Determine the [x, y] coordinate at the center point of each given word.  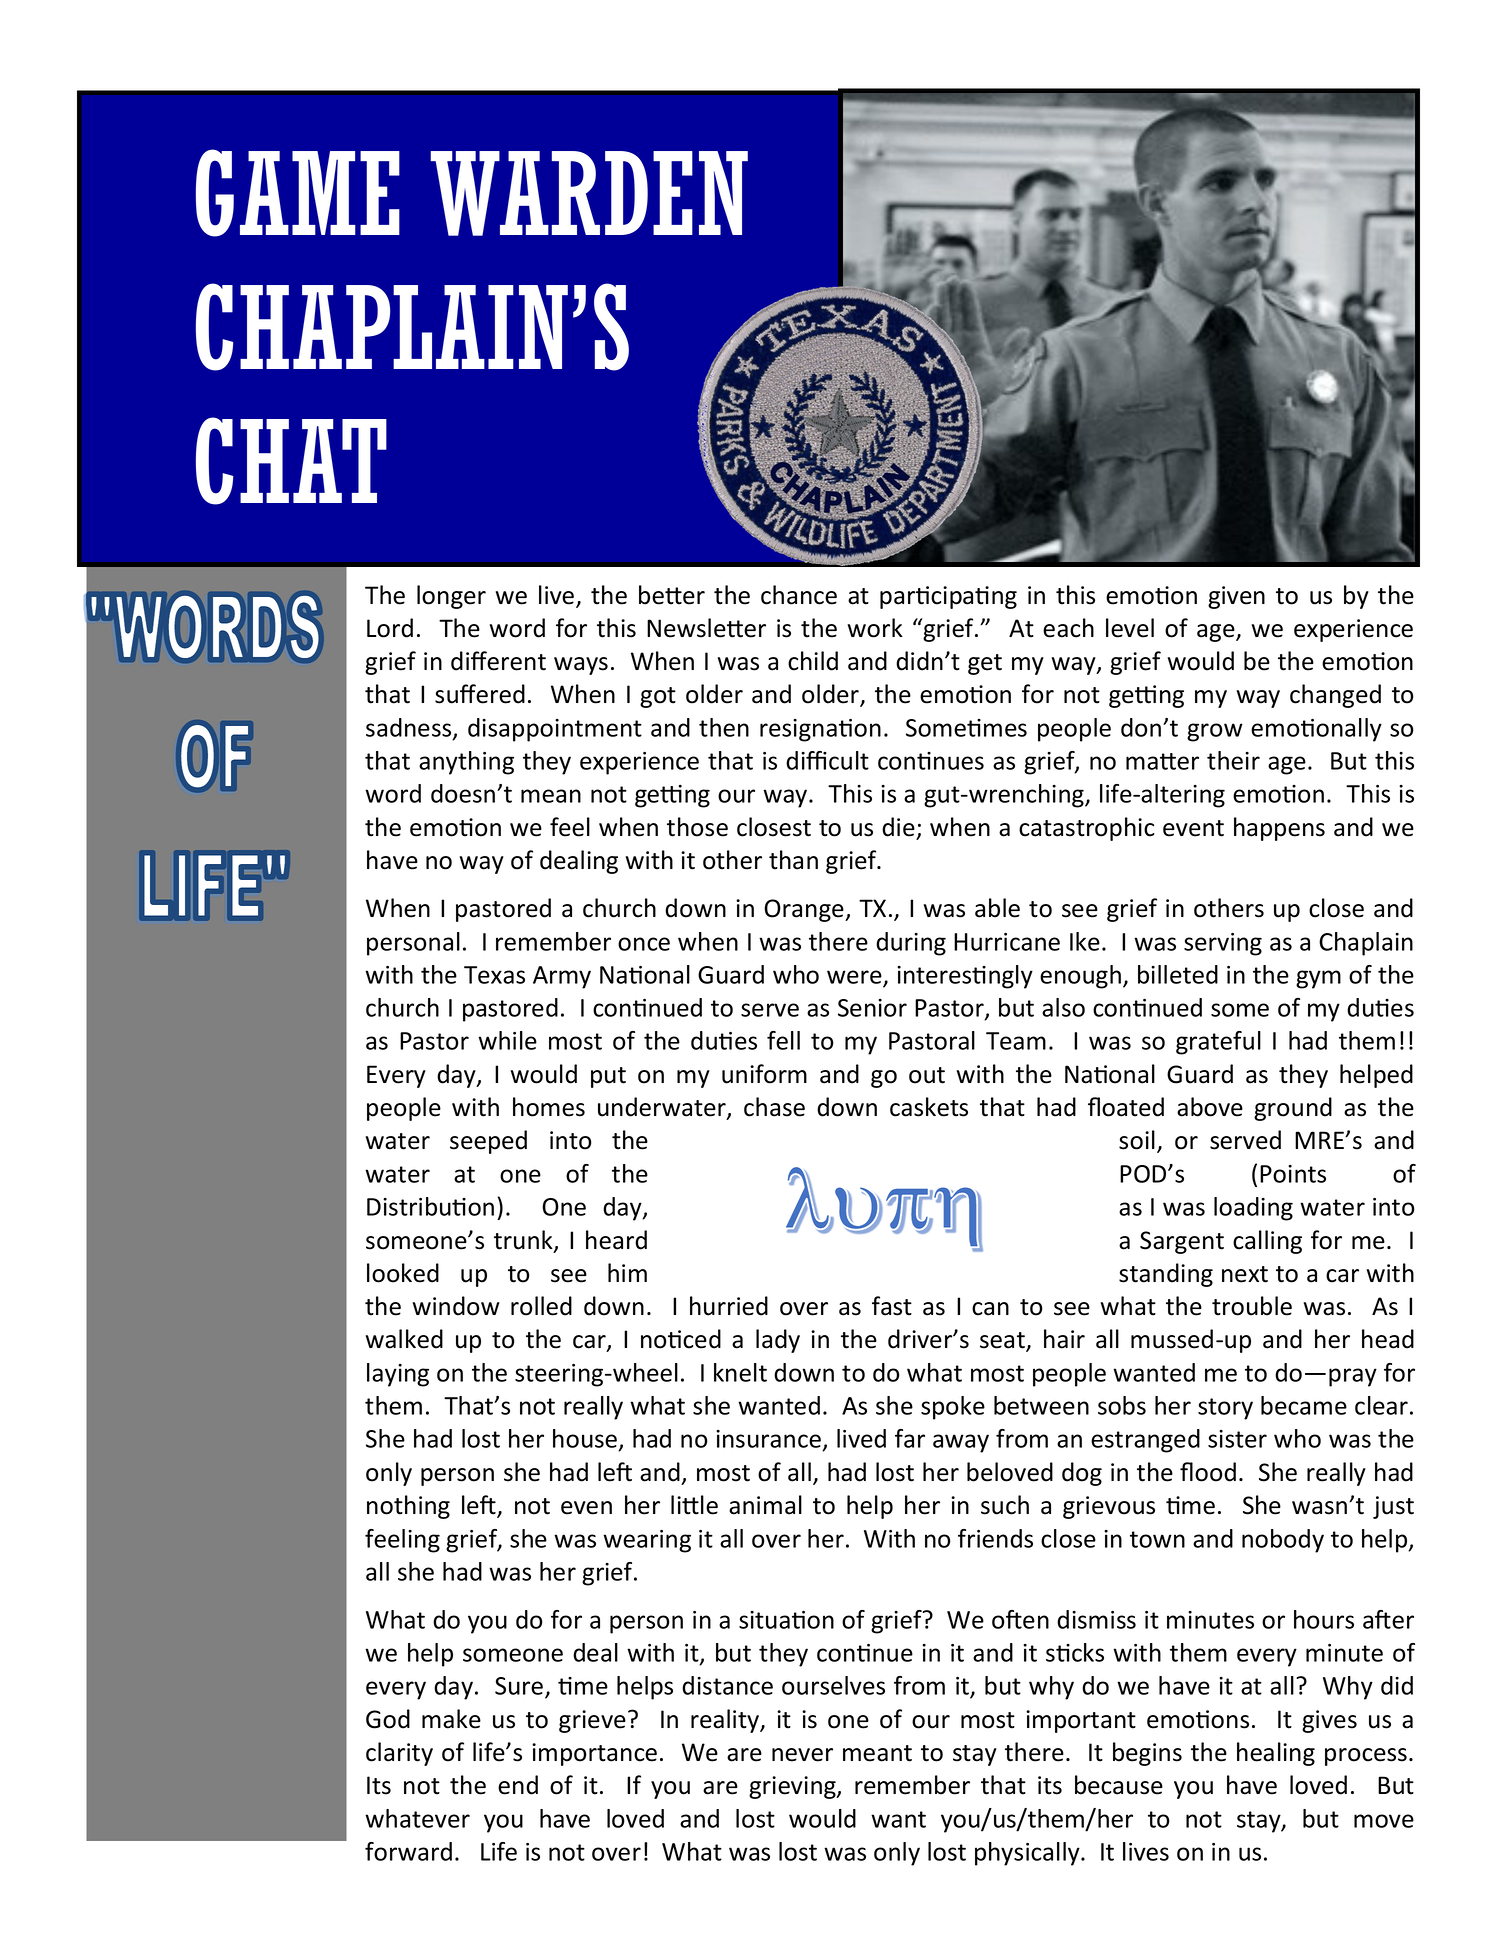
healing [1276, 1754]
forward [408, 1851]
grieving [793, 1787]
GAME [298, 193]
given [1236, 597]
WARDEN [589, 193]
